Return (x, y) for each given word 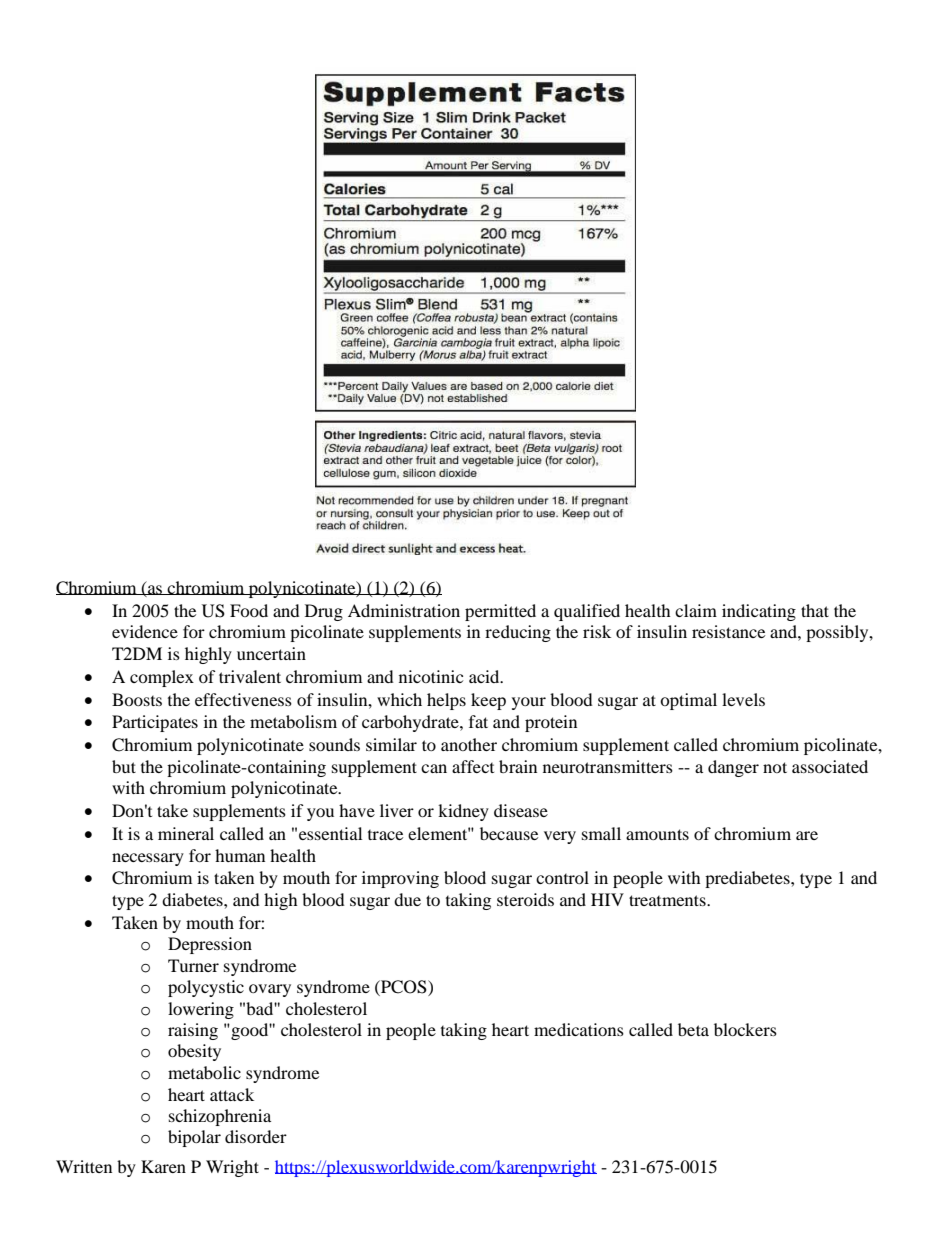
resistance (728, 631)
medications (579, 1029)
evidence (145, 631)
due (407, 899)
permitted (500, 612)
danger (733, 768)
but (124, 766)
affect (473, 766)
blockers (745, 1029)
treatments (668, 900)
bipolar (194, 1138)
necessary (148, 859)
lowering (201, 1010)
